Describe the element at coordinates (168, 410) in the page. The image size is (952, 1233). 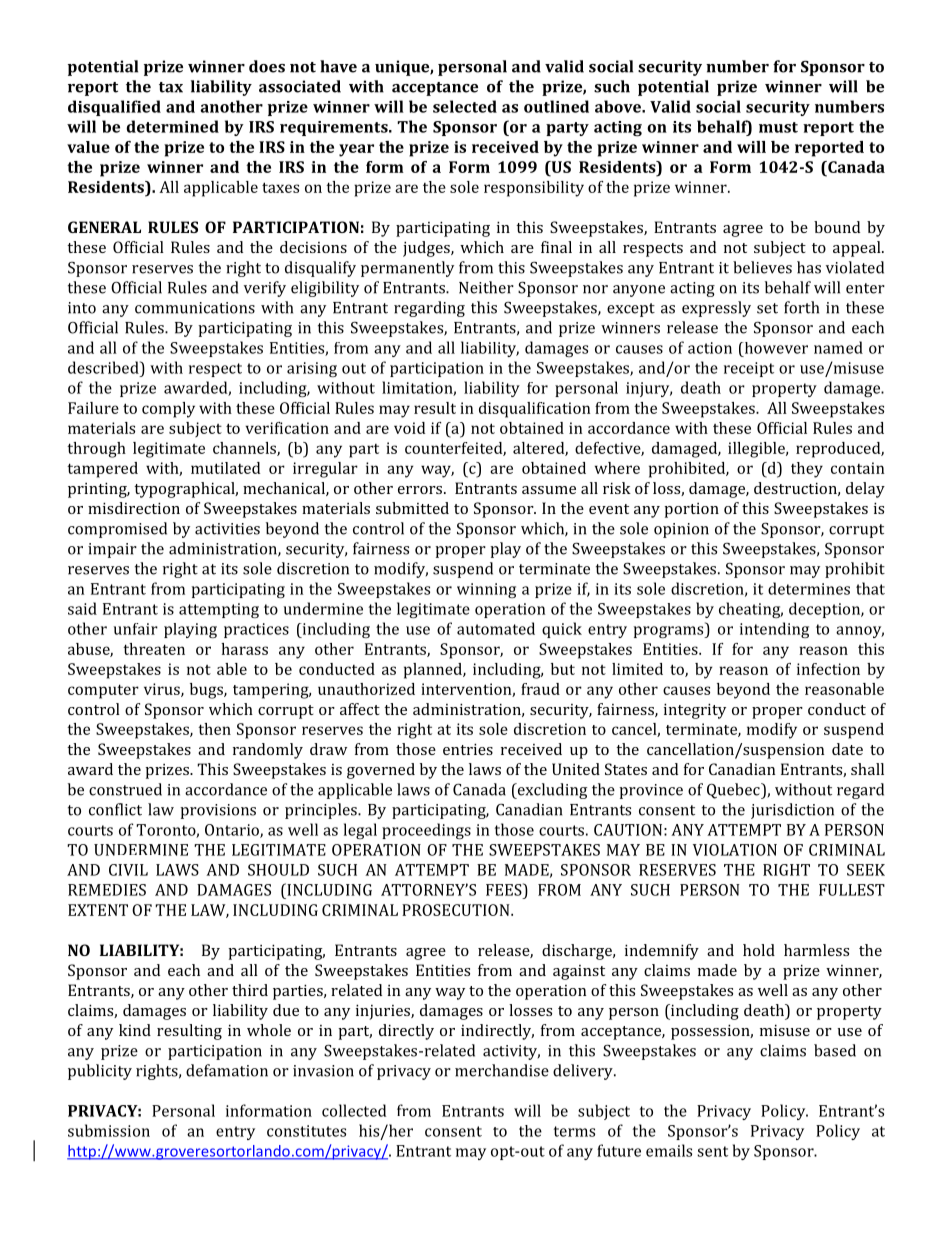
I see `comply` at that location.
